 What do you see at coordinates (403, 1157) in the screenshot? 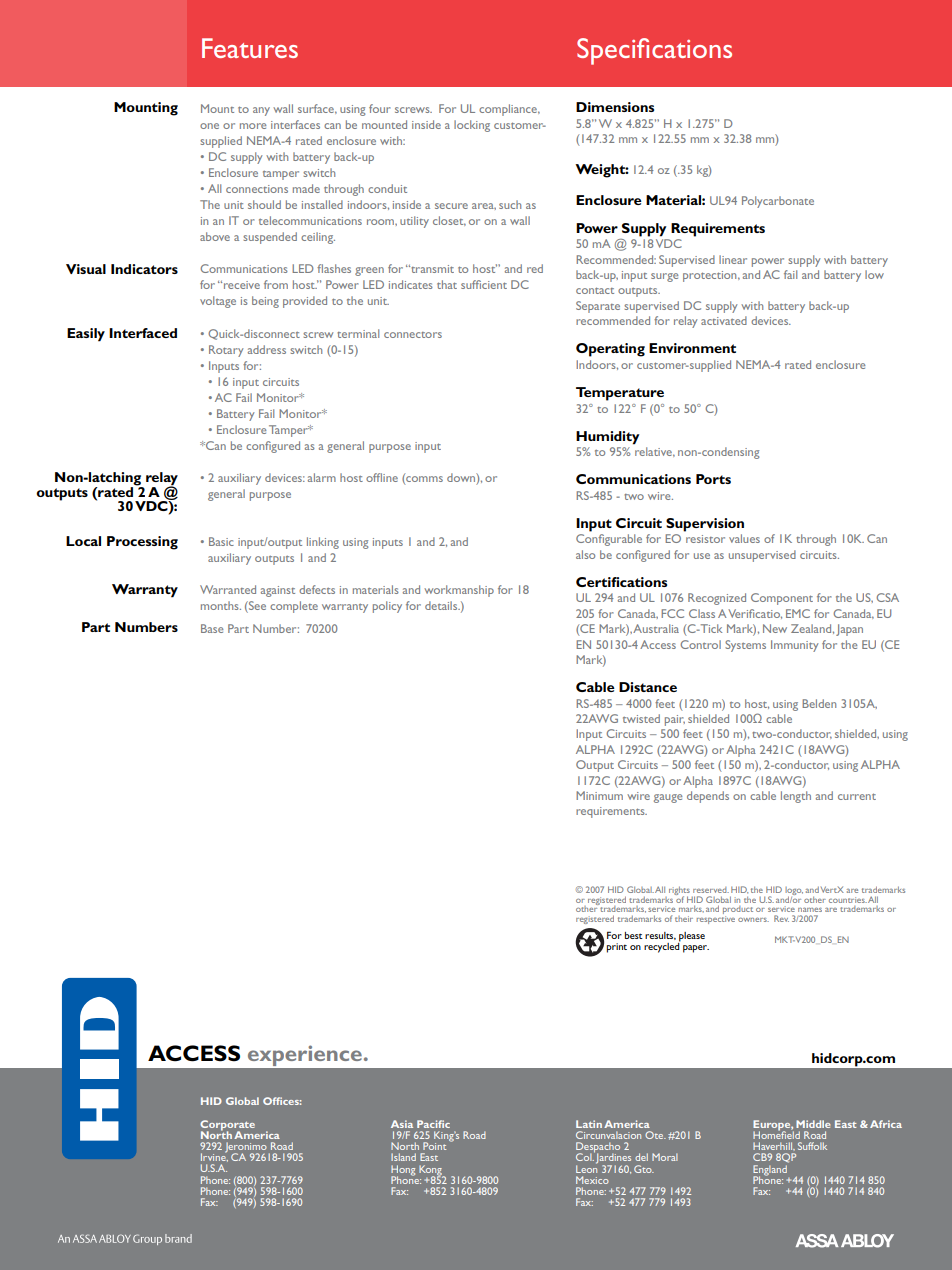
I see `Island` at bounding box center [403, 1157].
